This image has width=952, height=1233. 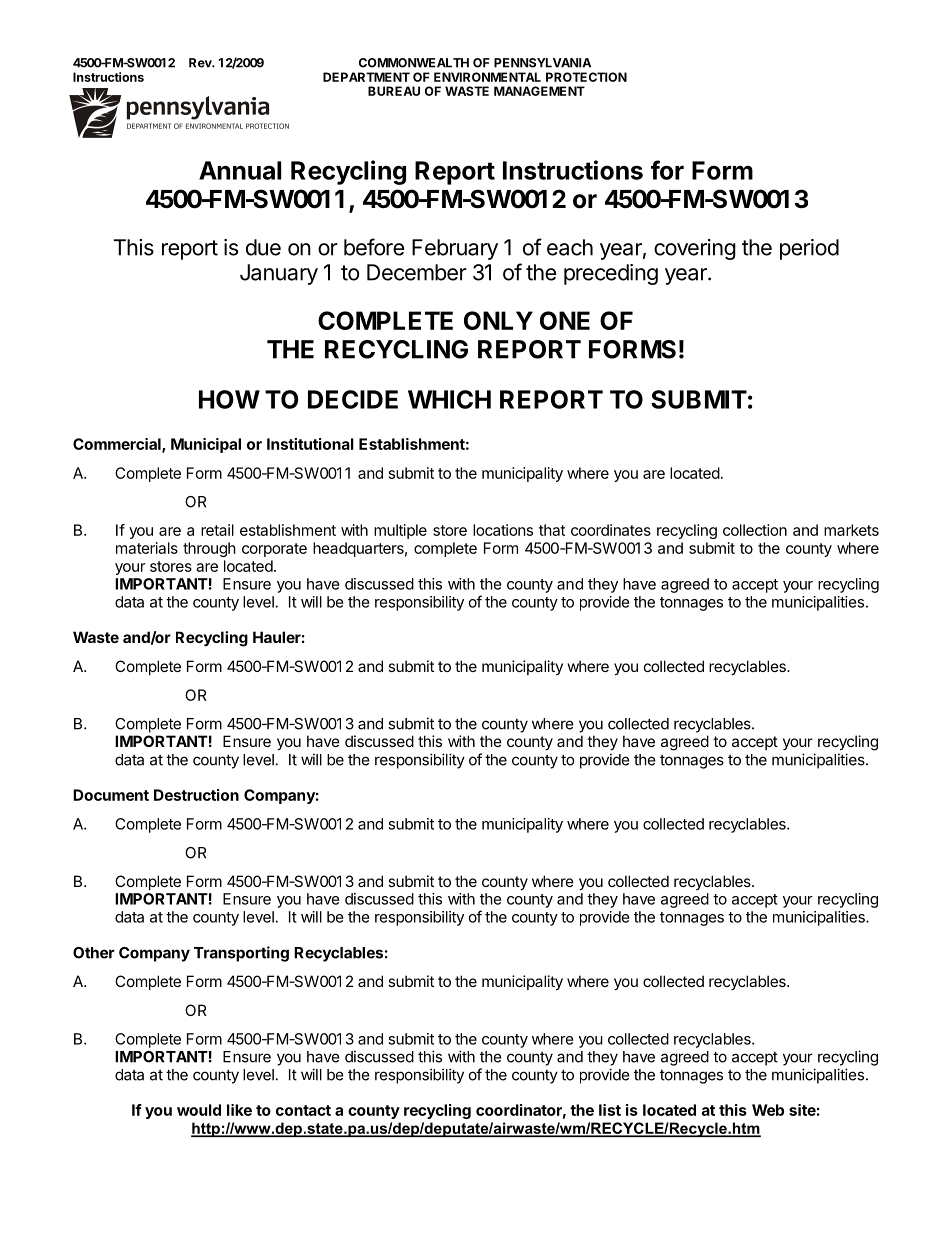 What do you see at coordinates (196, 795) in the image?
I see `Destruction` at bounding box center [196, 795].
